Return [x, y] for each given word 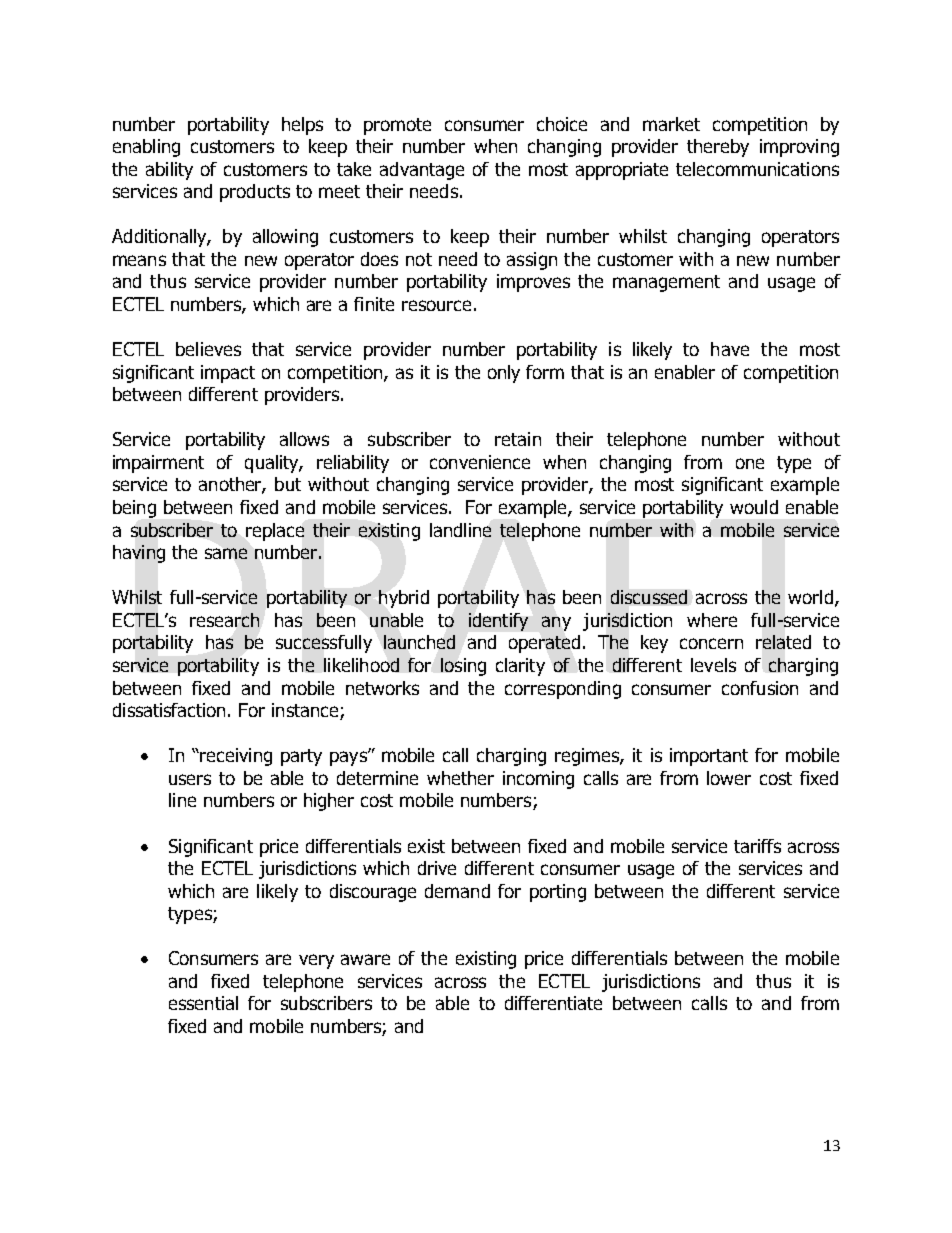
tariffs [757, 846]
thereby [718, 148]
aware [365, 959]
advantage [422, 171]
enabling [146, 148]
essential [203, 1003]
